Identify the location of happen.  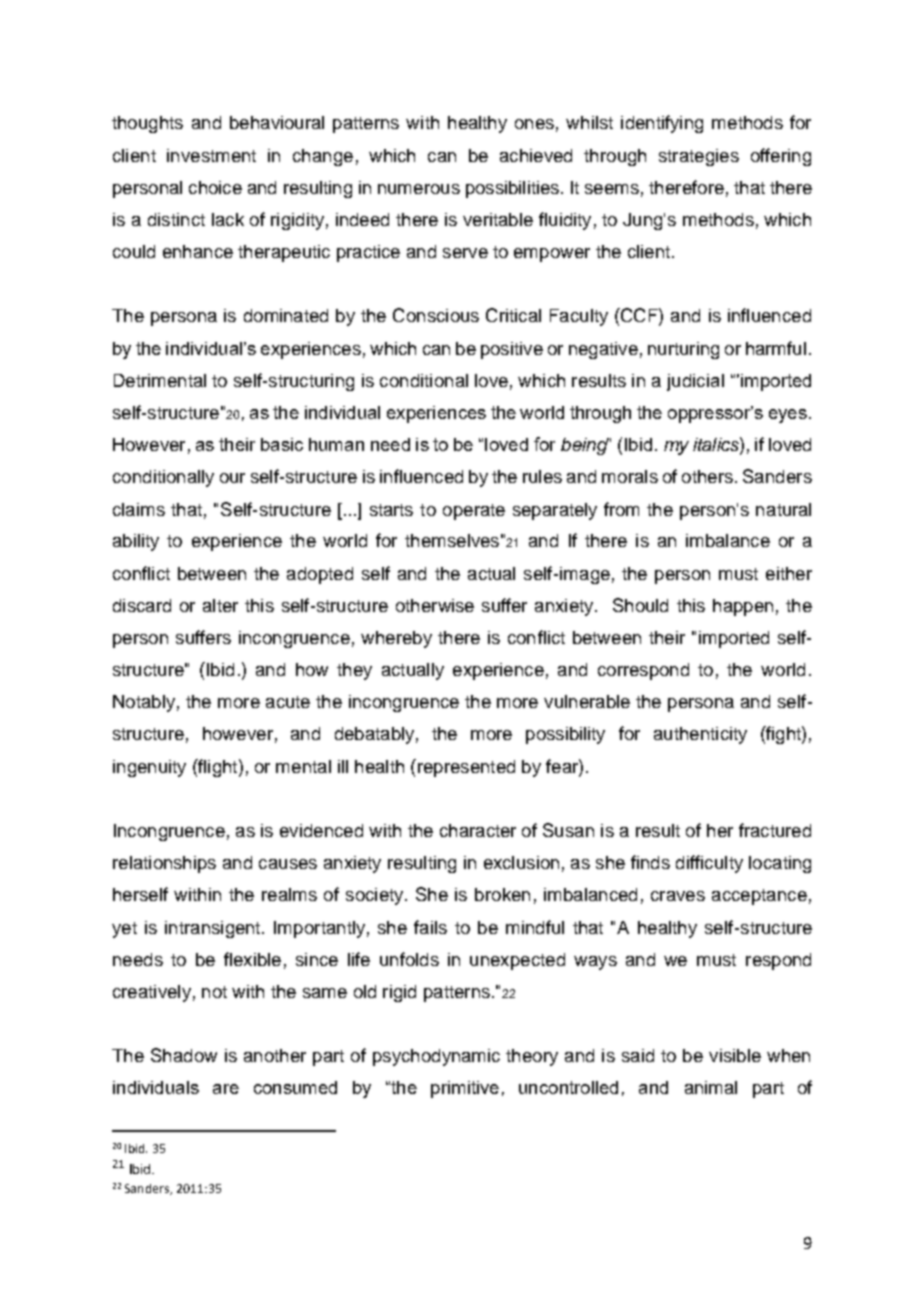
(743, 607).
